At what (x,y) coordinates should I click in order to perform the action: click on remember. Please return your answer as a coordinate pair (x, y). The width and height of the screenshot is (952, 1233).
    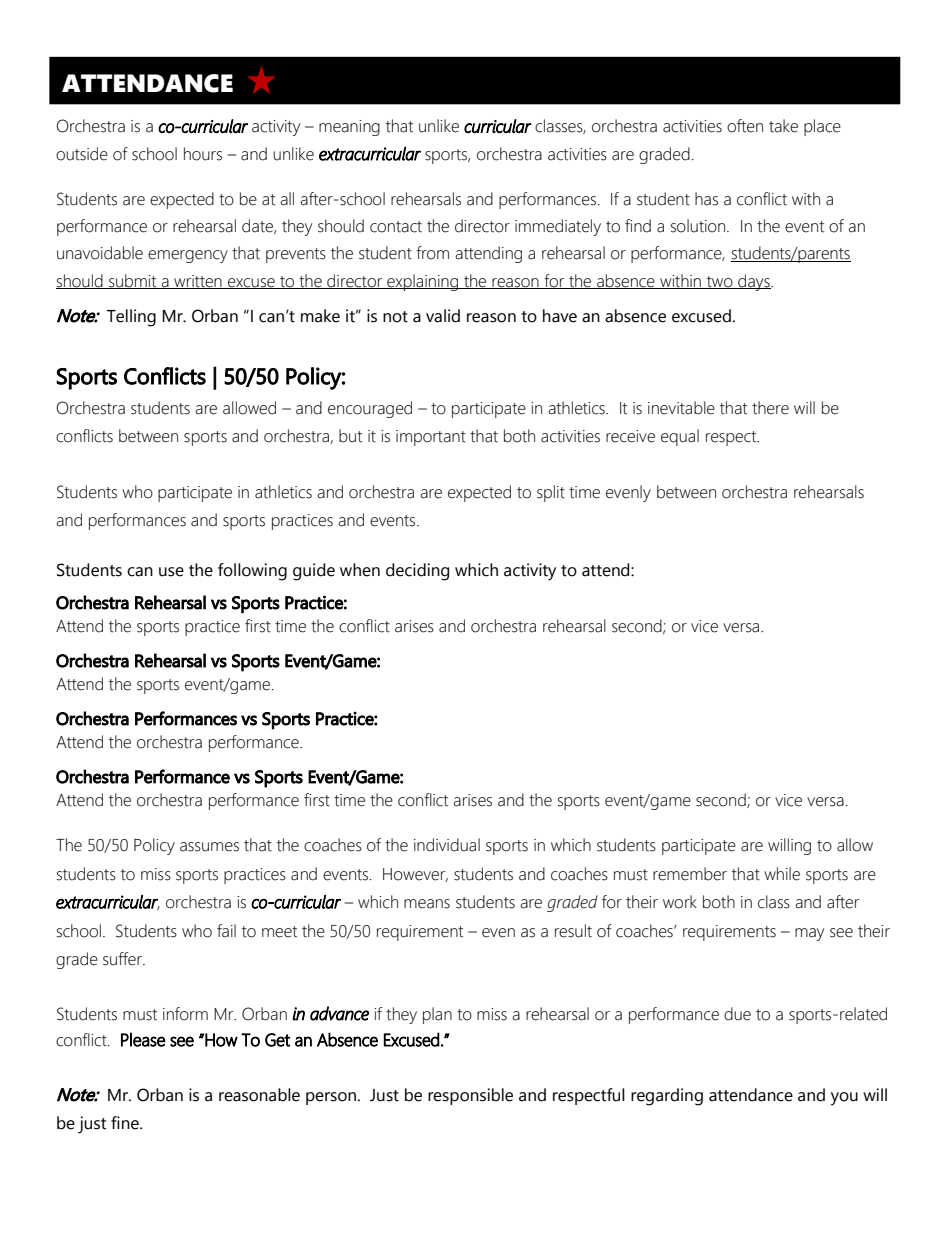
    Looking at the image, I should click on (690, 874).
